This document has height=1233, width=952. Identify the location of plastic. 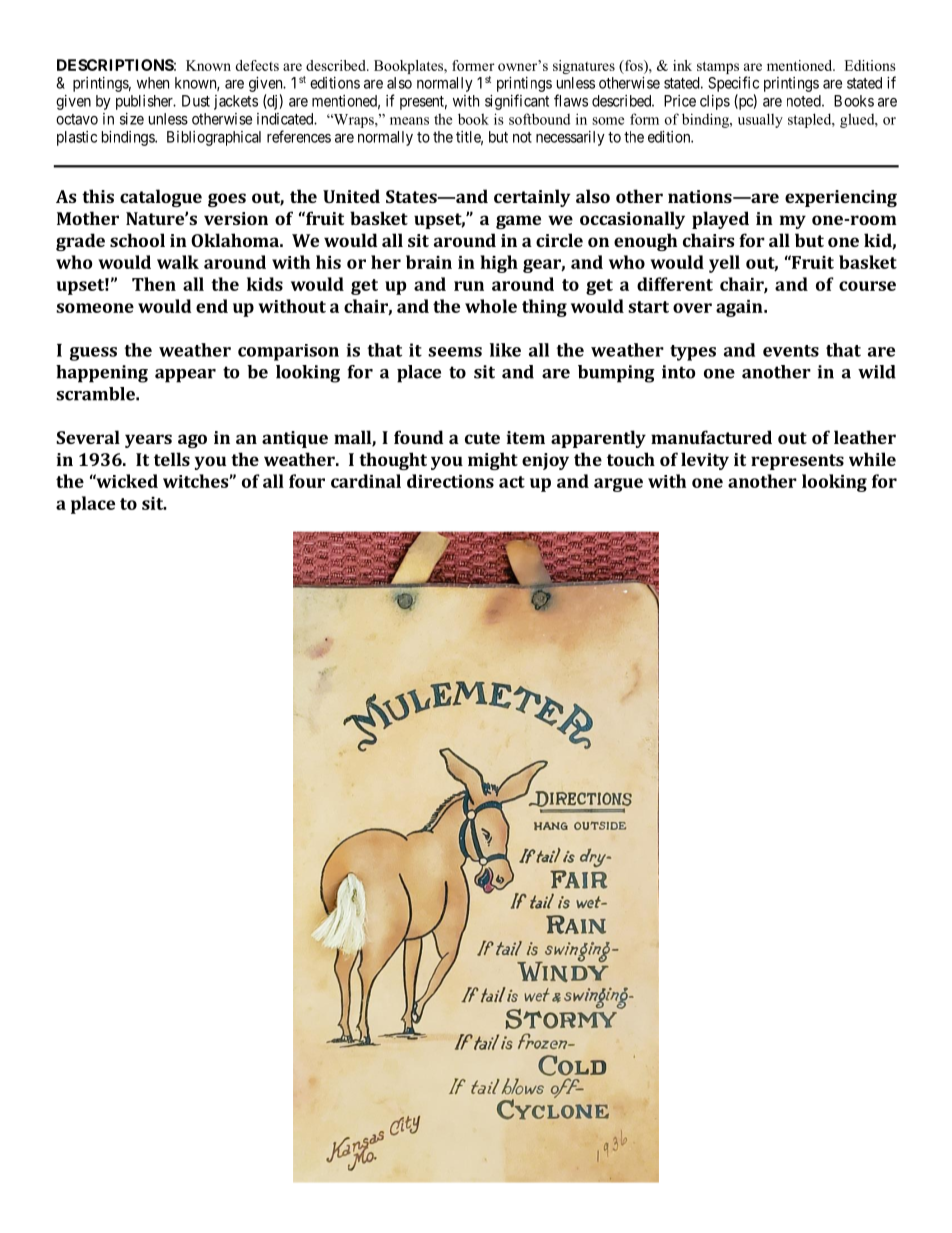
(77, 138).
